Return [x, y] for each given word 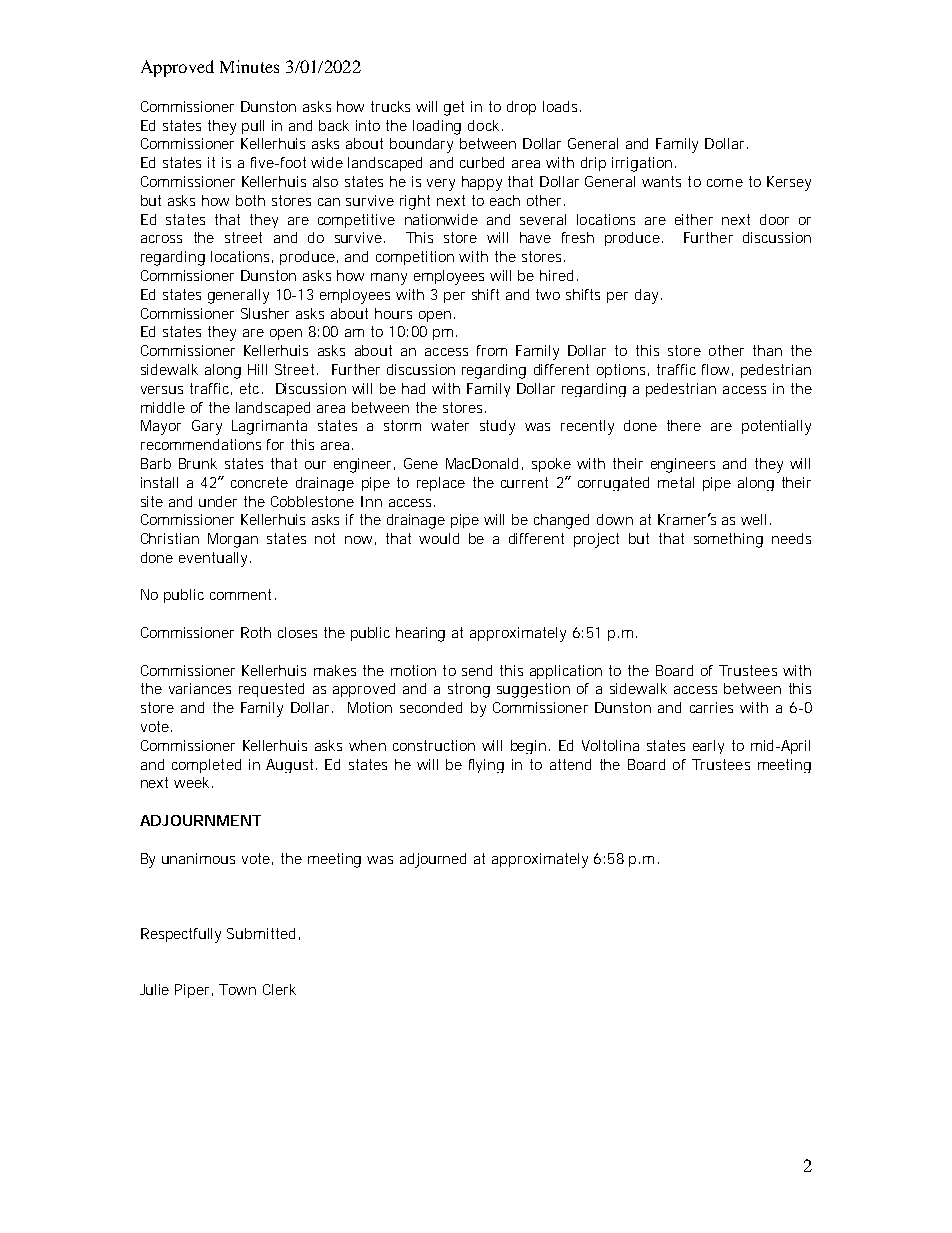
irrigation [642, 164]
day [648, 296]
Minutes [249, 66]
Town [237, 989]
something [728, 540]
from [492, 350]
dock [483, 125]
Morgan [233, 540]
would [439, 538]
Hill [257, 369]
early [708, 747]
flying [486, 766]
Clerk [279, 989]
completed [206, 766]
